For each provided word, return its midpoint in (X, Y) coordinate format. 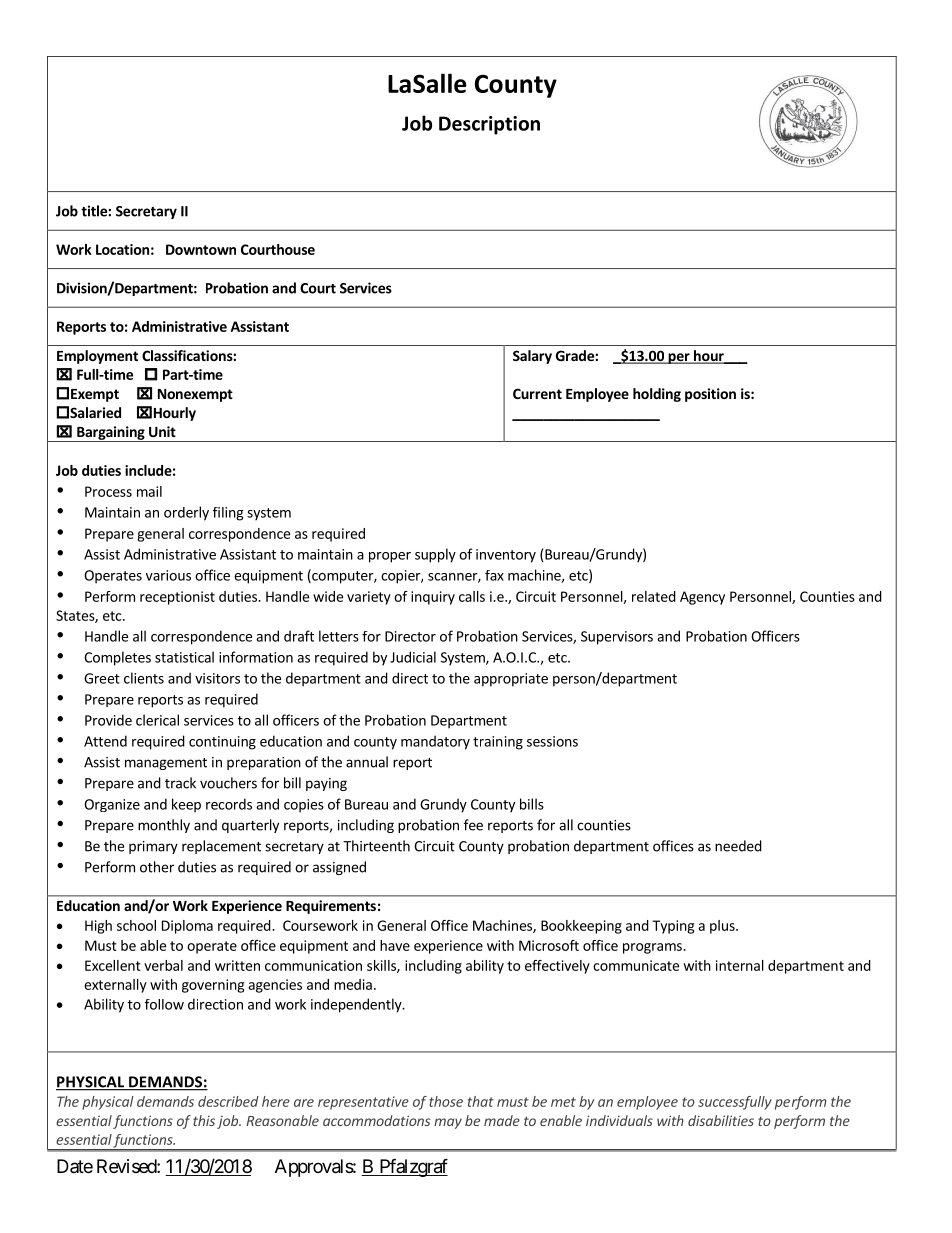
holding (657, 395)
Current (537, 393)
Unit (162, 431)
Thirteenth (376, 846)
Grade (576, 355)
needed (738, 846)
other (157, 867)
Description (489, 125)
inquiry (433, 598)
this (204, 1120)
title (95, 211)
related (654, 596)
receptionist (177, 598)
